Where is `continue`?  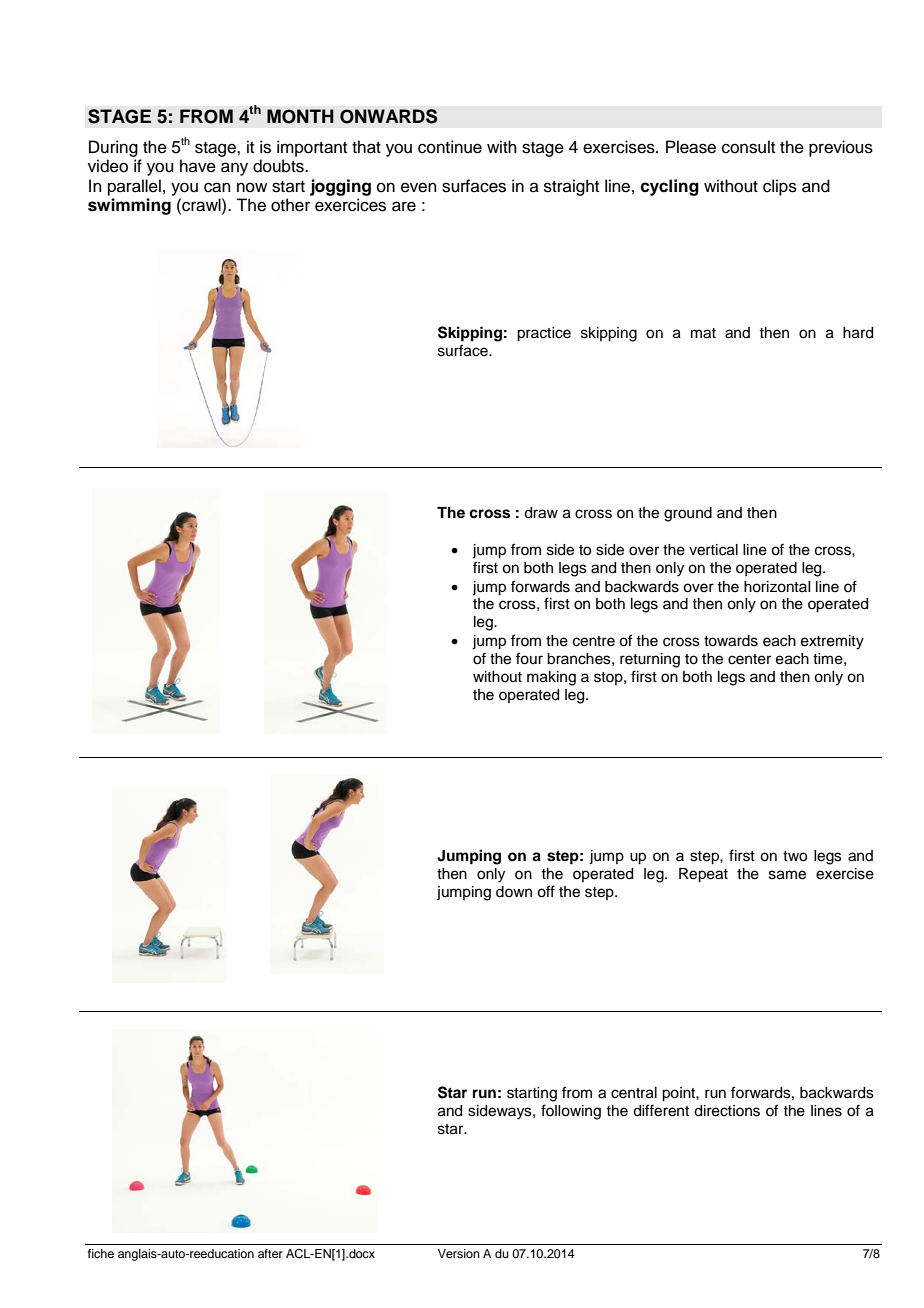
continue is located at coordinates (450, 147).
